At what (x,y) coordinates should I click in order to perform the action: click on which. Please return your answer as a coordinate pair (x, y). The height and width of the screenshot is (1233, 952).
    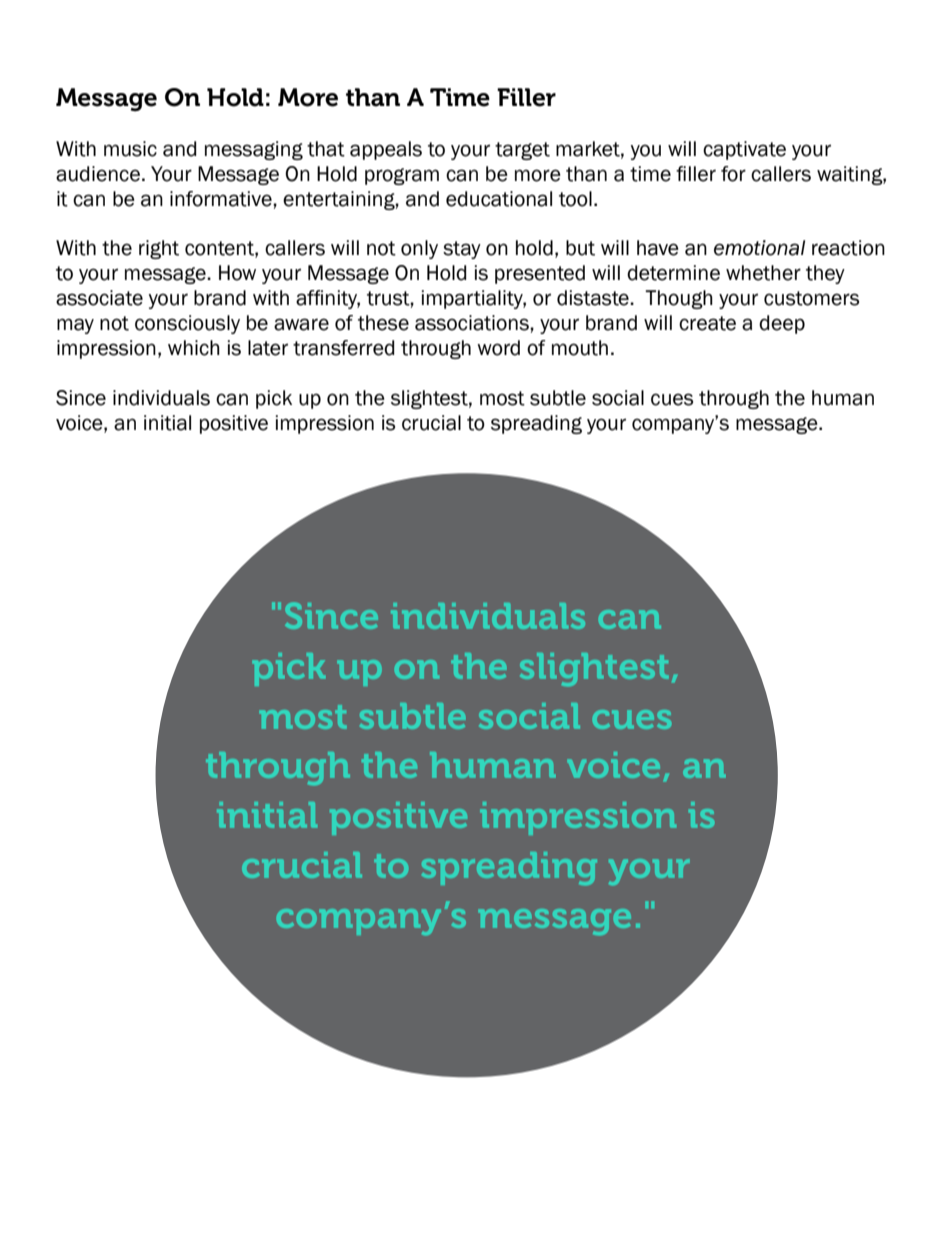
    Looking at the image, I should click on (194, 348).
